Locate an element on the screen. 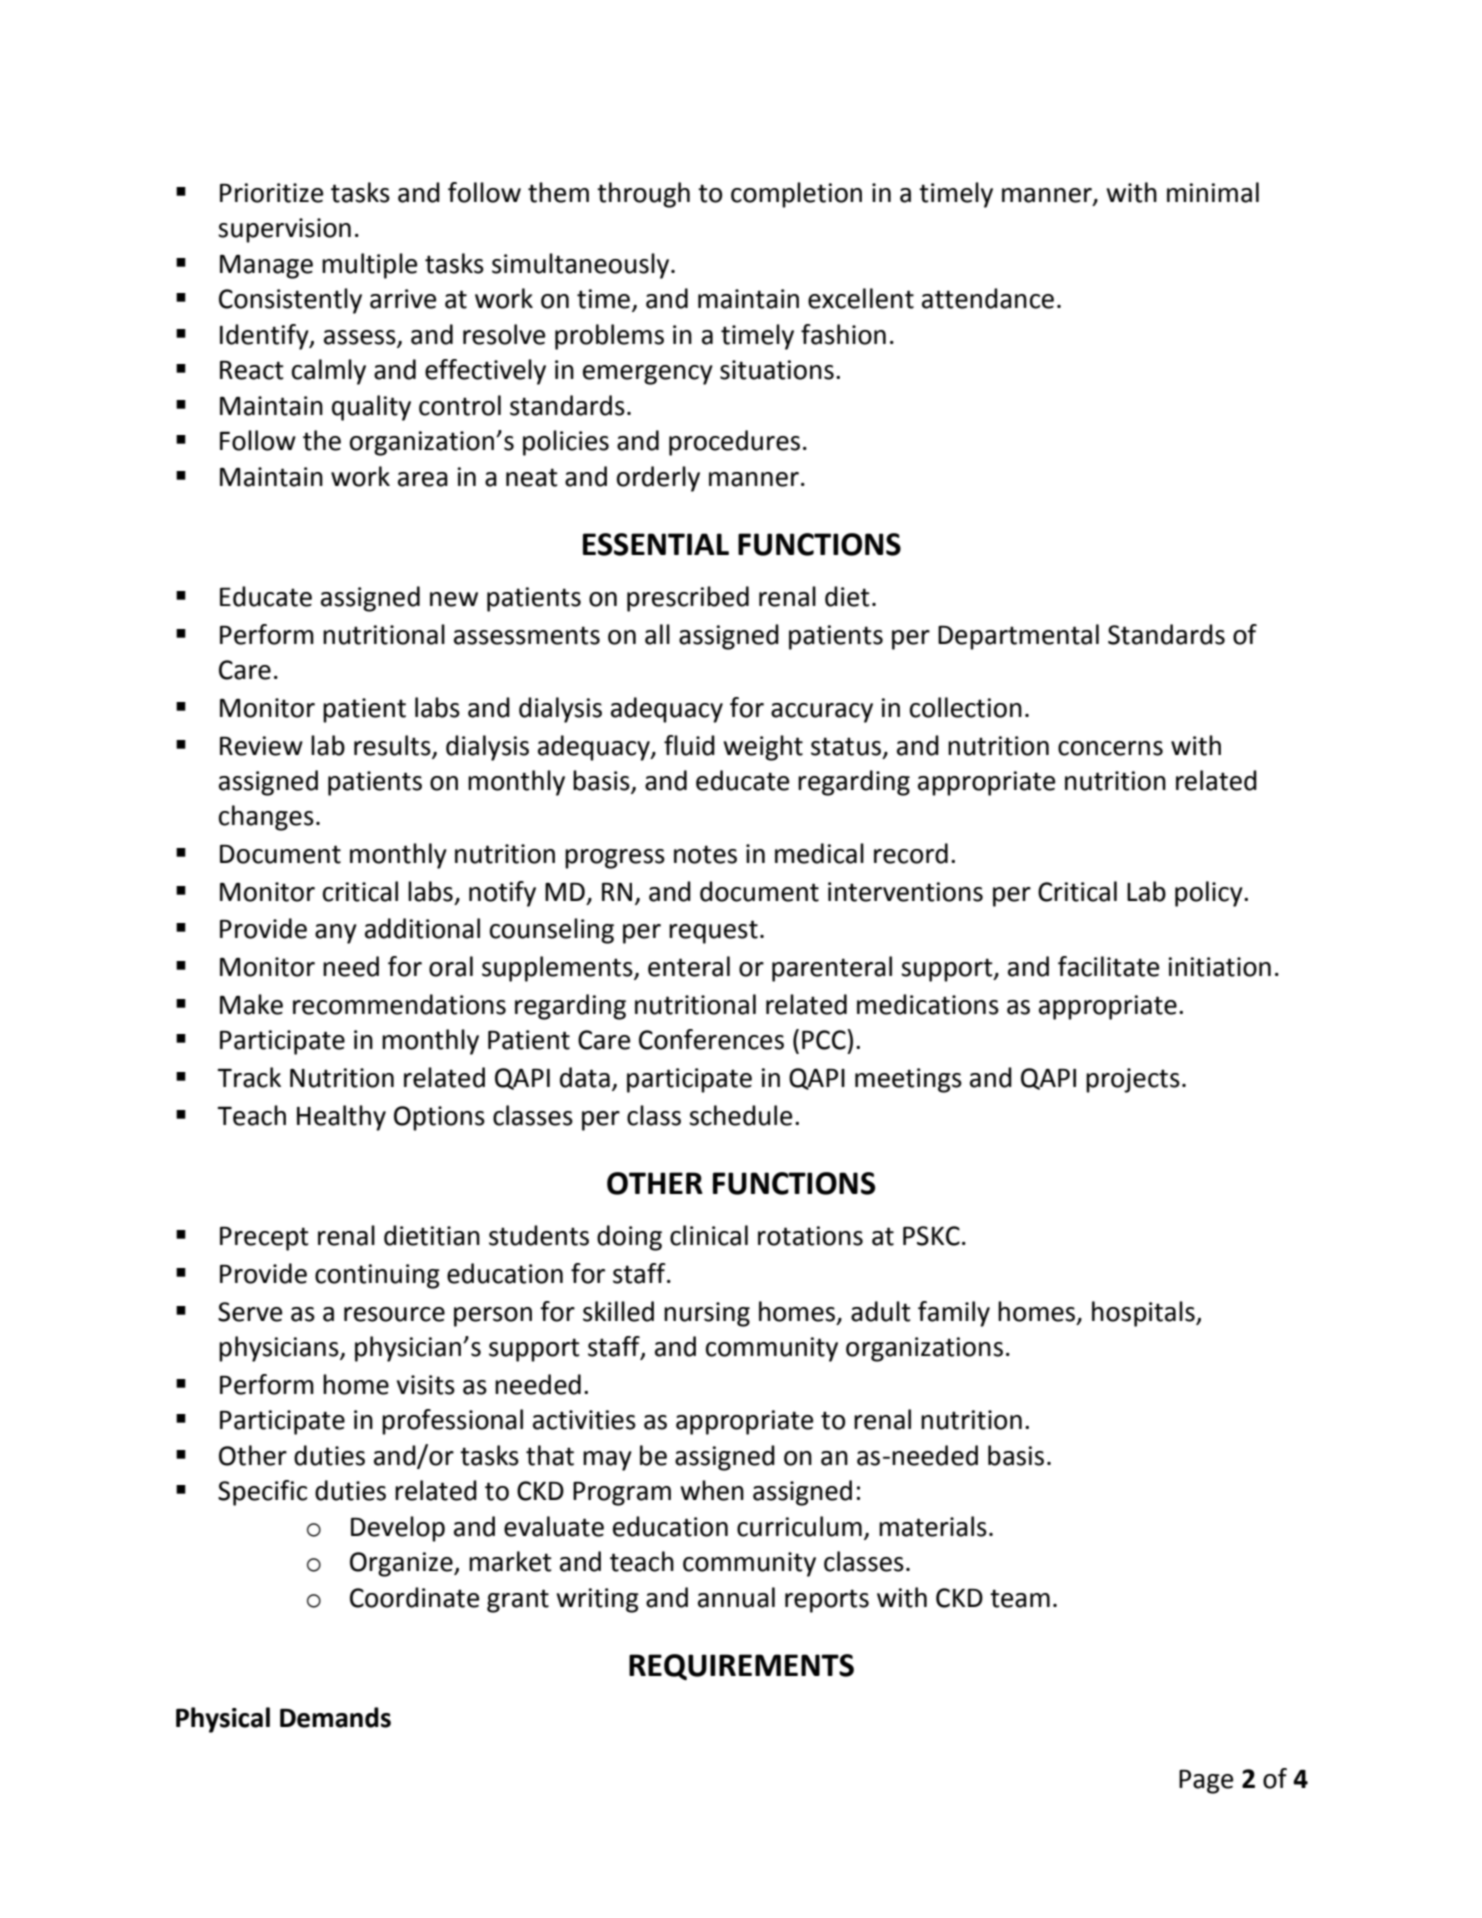 Image resolution: width=1482 pixels, height=1918 pixels. REQUIREMENTS is located at coordinates (741, 1667).
